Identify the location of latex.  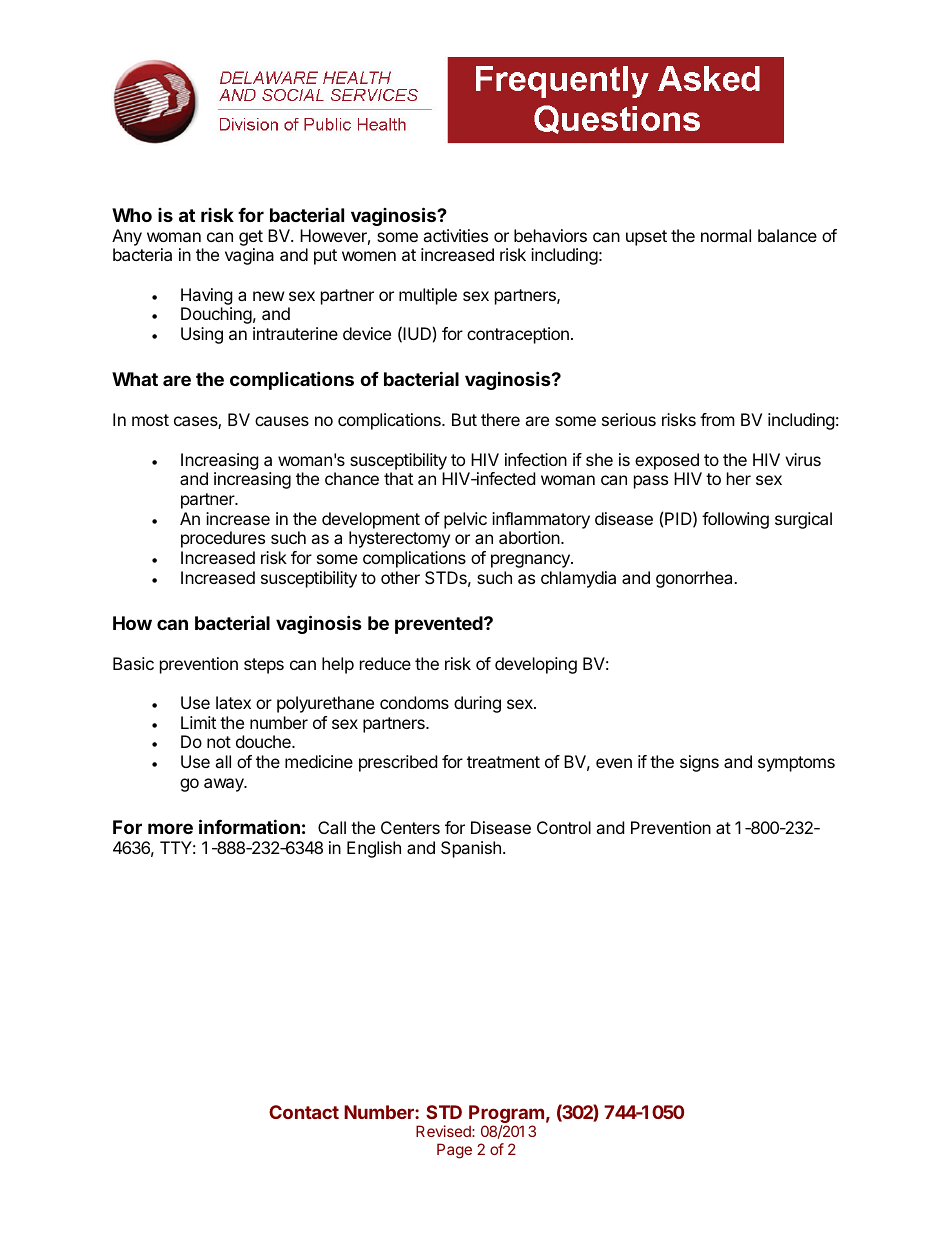
(233, 702).
